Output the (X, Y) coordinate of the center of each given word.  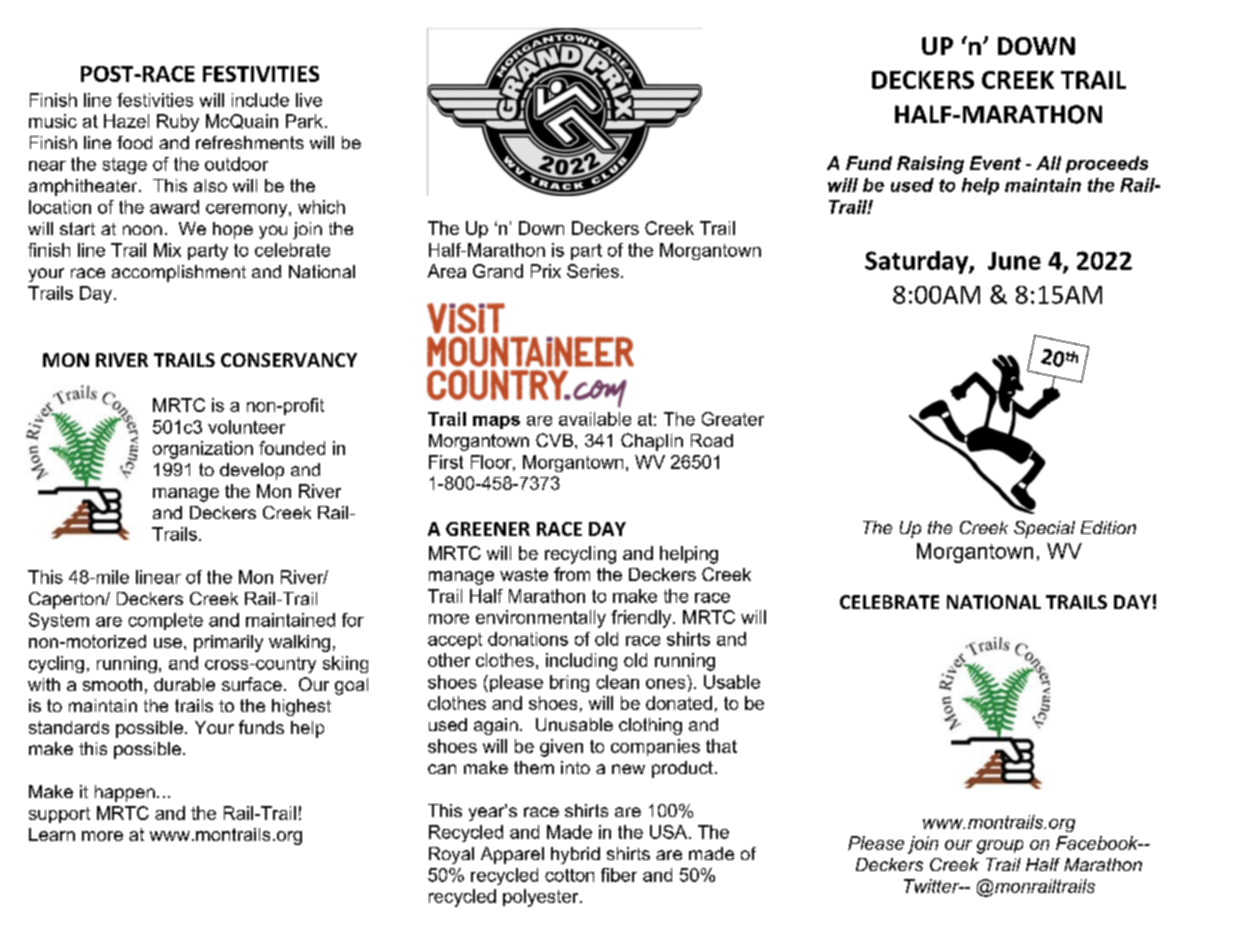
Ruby (178, 123)
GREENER (488, 529)
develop (252, 471)
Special (1044, 529)
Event (995, 163)
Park (304, 121)
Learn (52, 834)
